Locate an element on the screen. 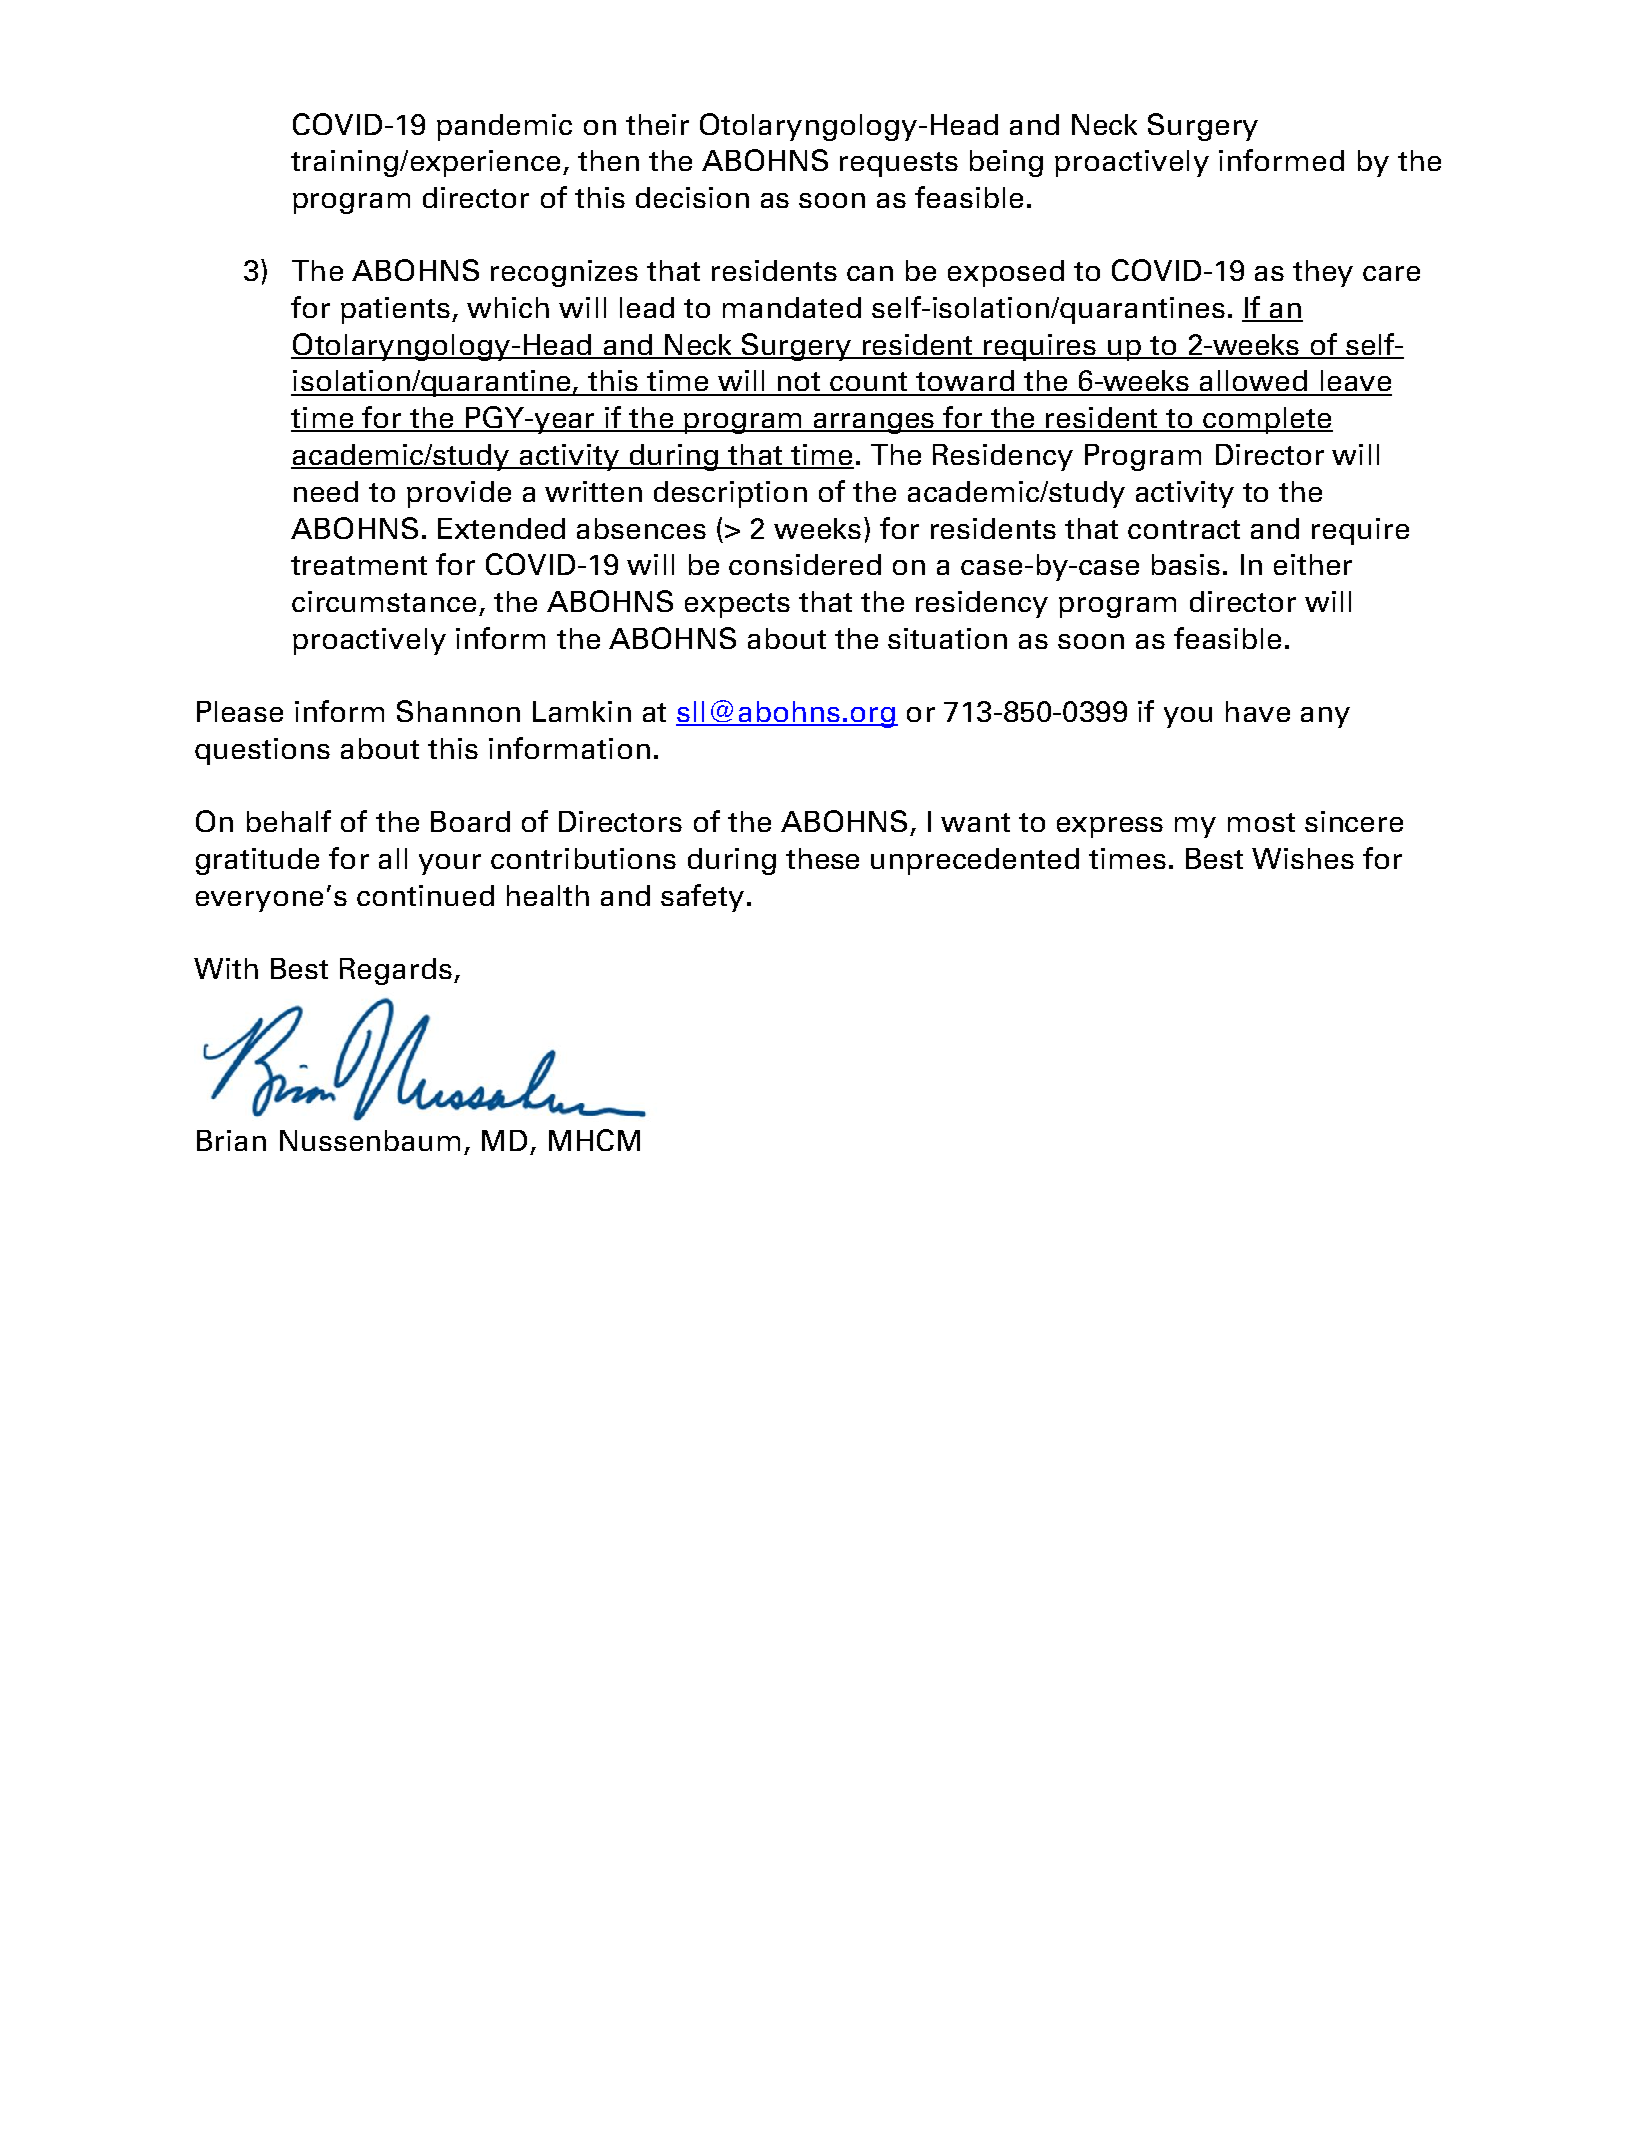 The height and width of the screenshot is (2135, 1650). Wishes is located at coordinates (1303, 858).
